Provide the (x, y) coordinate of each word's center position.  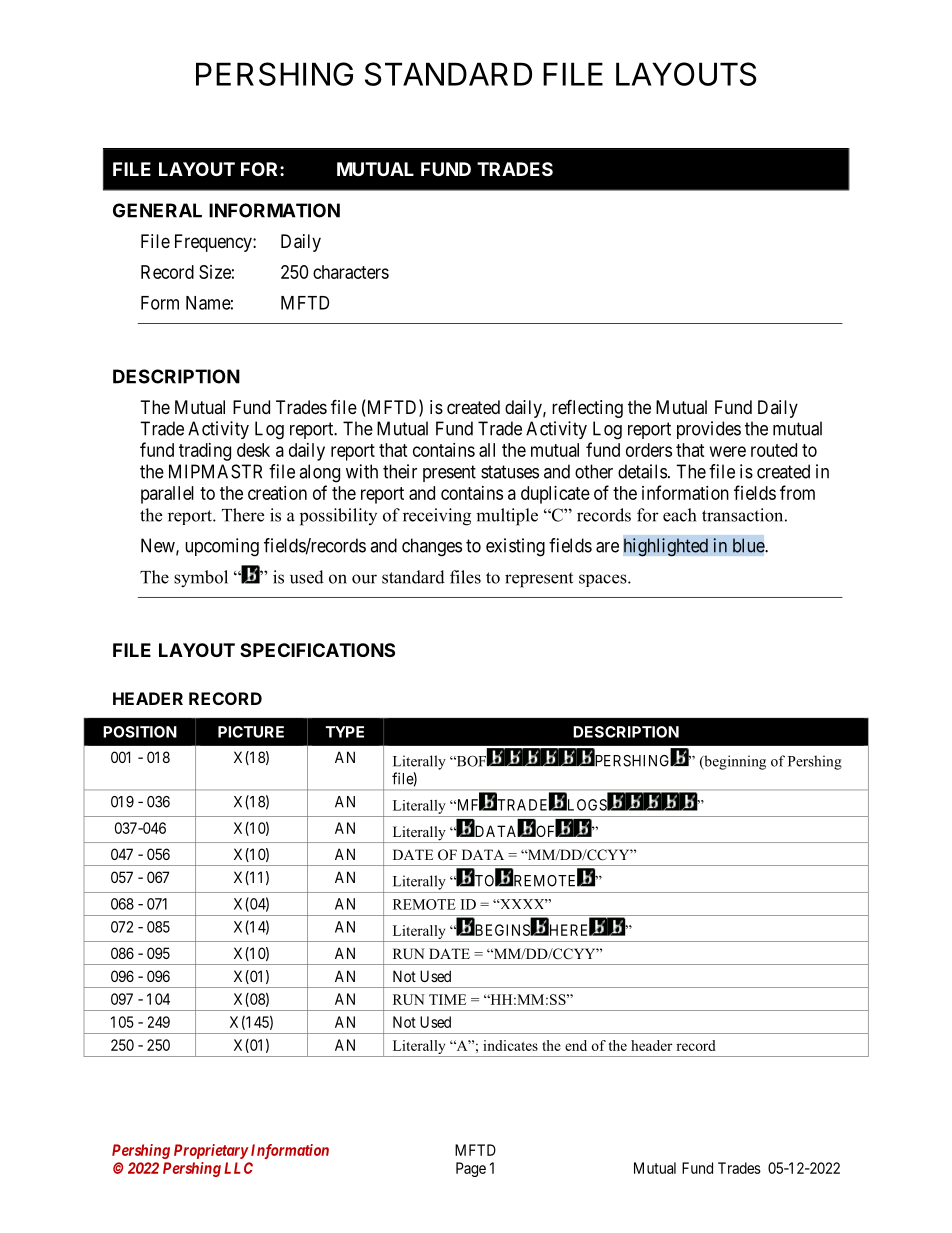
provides (709, 430)
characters (351, 272)
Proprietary (211, 1151)
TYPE (345, 732)
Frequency (214, 243)
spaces (604, 580)
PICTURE (251, 732)
